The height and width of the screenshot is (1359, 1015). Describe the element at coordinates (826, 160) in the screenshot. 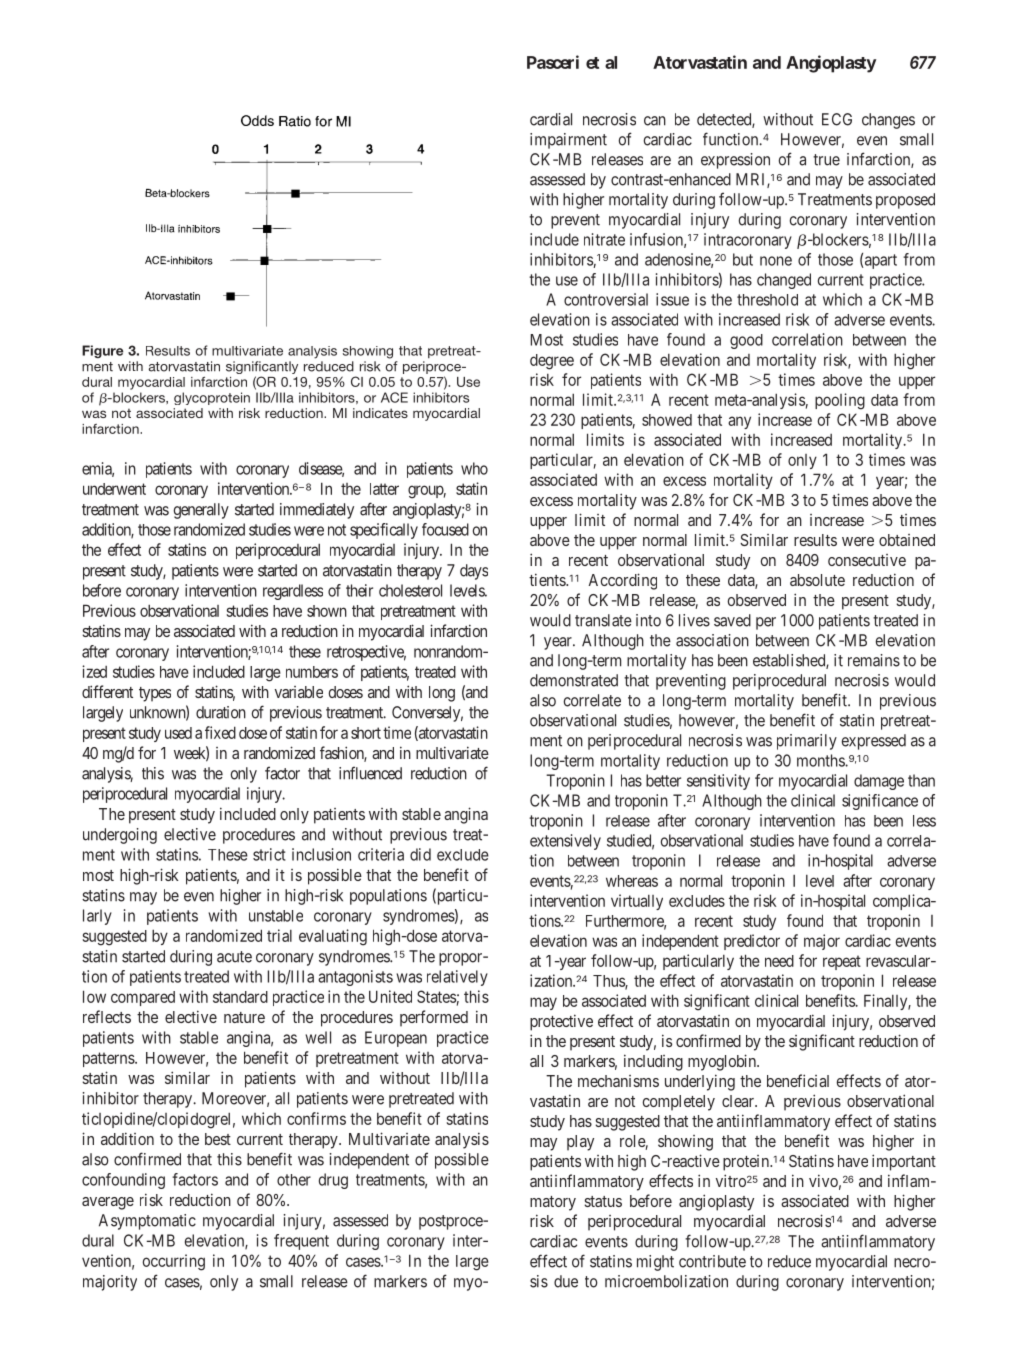

I see `true` at that location.
